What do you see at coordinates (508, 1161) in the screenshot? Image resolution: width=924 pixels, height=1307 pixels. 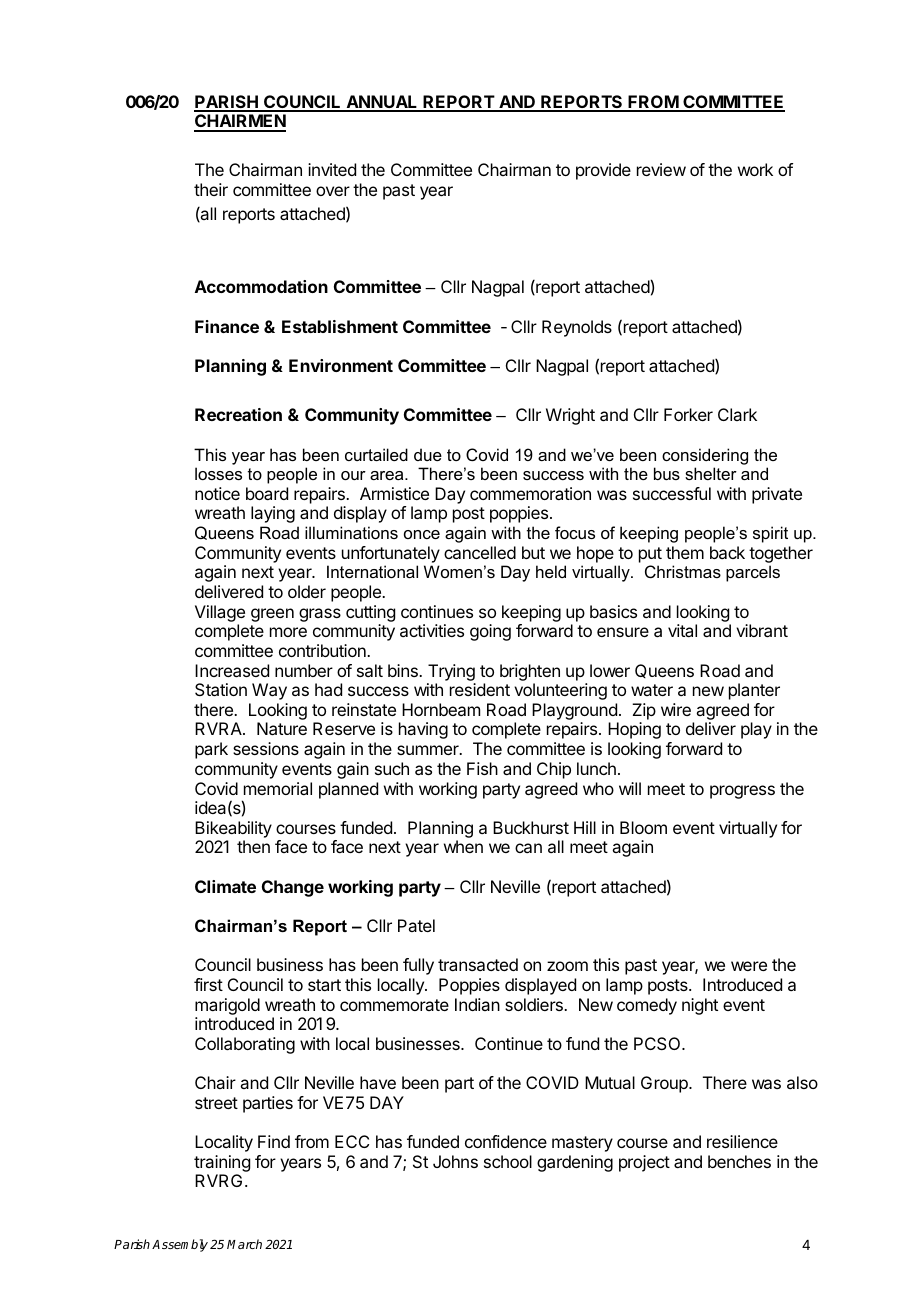 I see `school` at bounding box center [508, 1161].
